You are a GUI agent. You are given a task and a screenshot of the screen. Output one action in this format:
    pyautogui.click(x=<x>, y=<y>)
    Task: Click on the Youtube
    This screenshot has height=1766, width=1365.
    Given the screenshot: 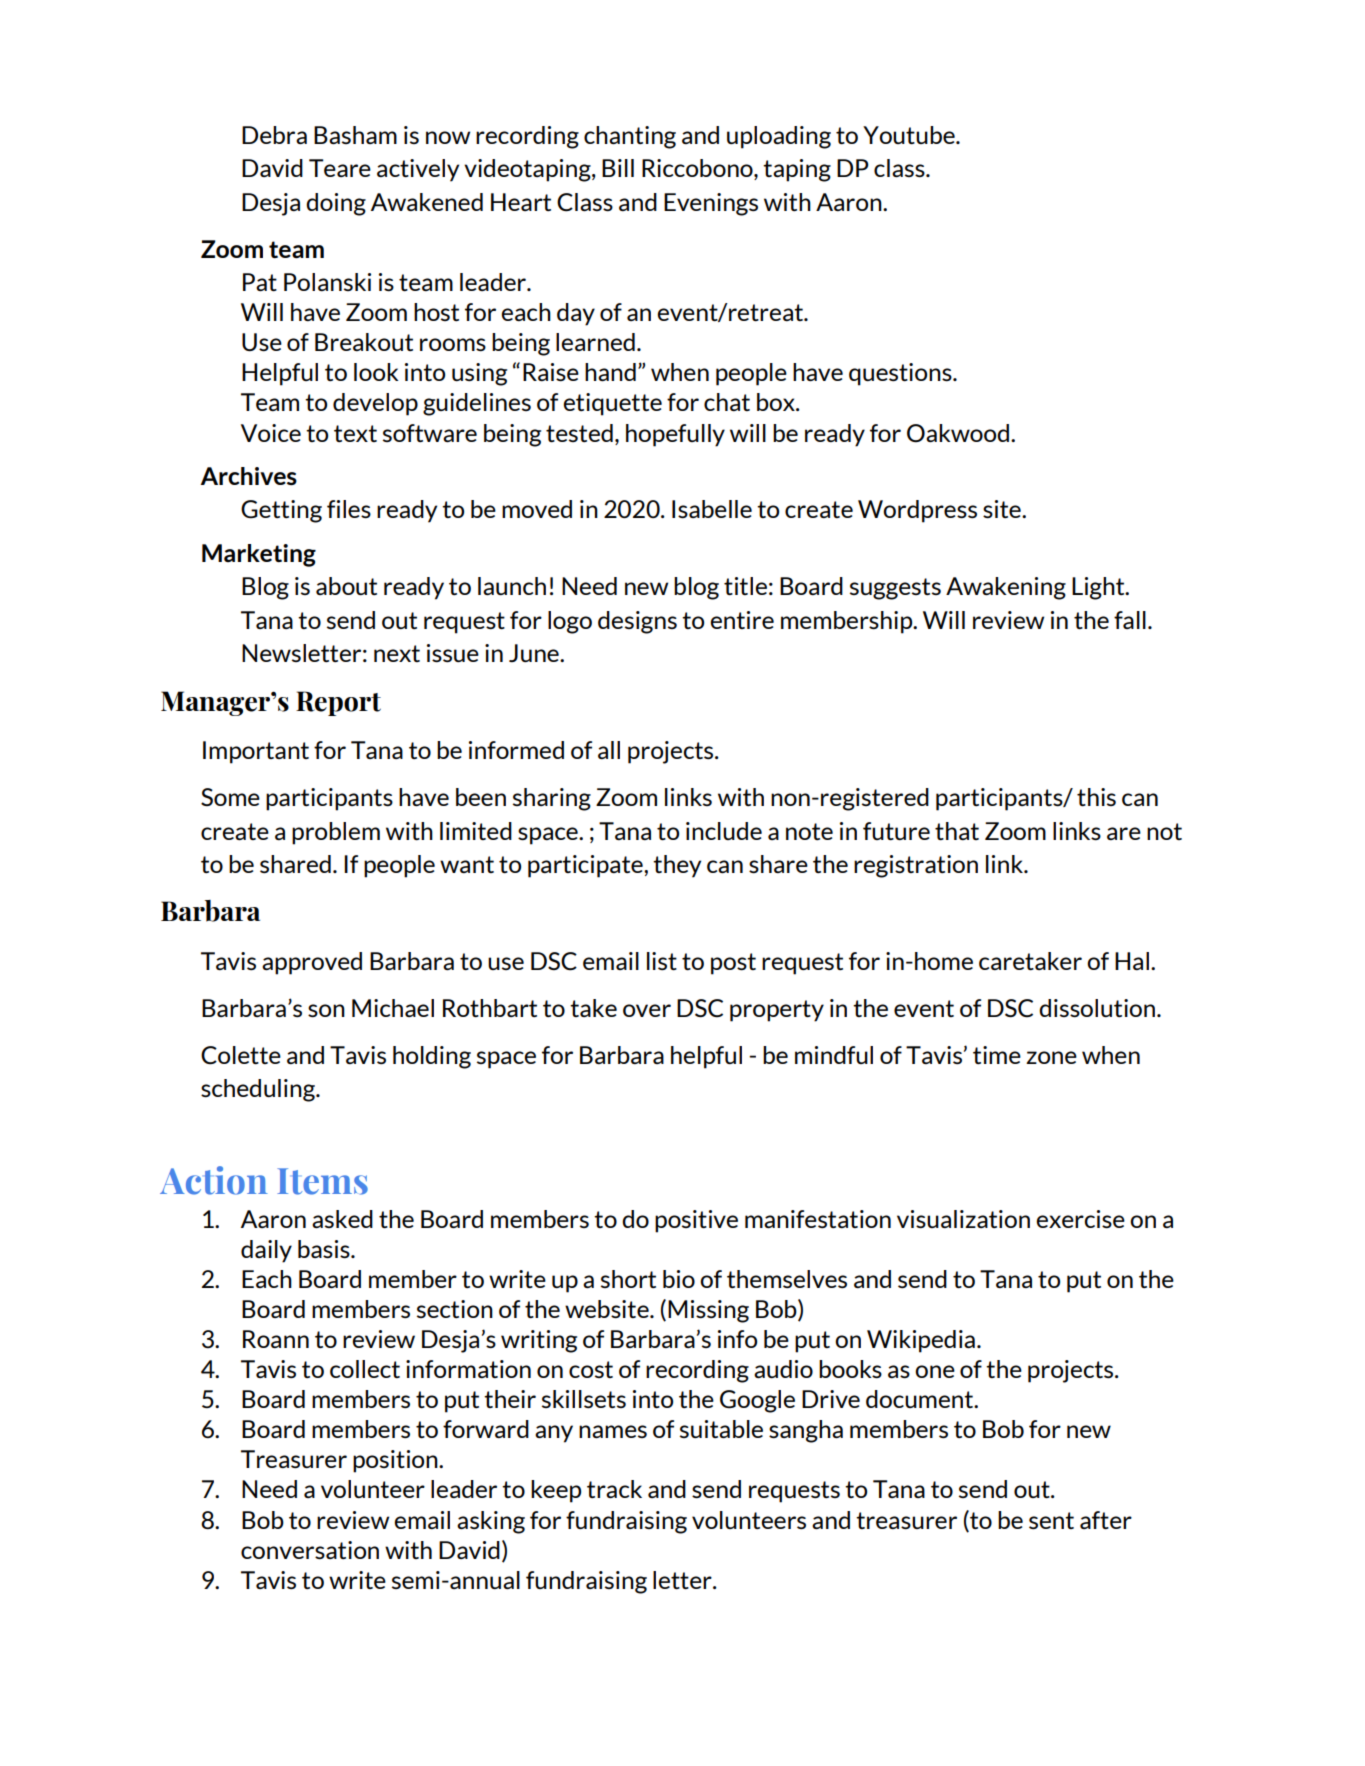 What is the action you would take?
    pyautogui.click(x=910, y=135)
